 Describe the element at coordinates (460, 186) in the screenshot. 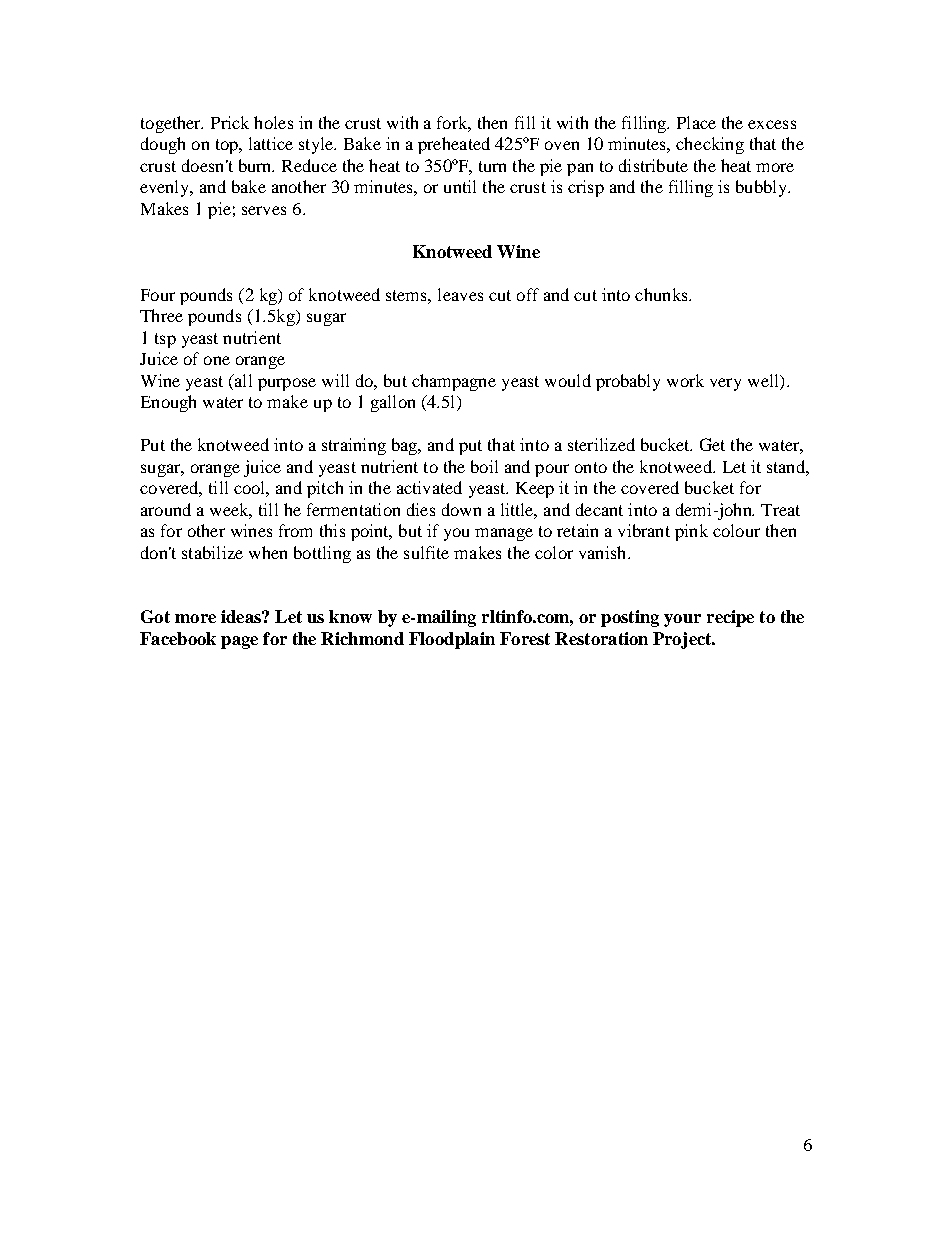

I see `until` at that location.
